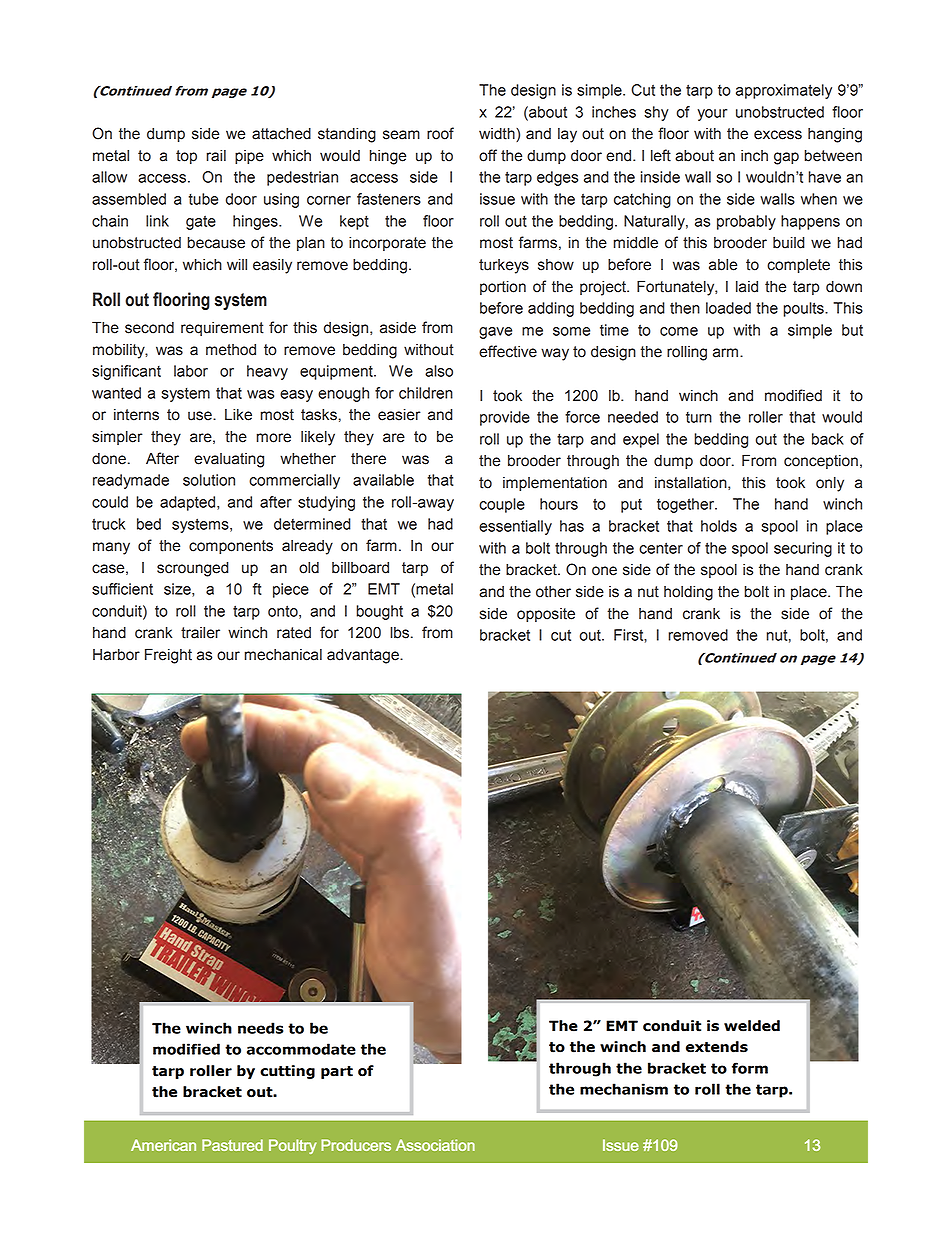 This image has width=952, height=1233. I want to click on accommodate, so click(301, 1049).
